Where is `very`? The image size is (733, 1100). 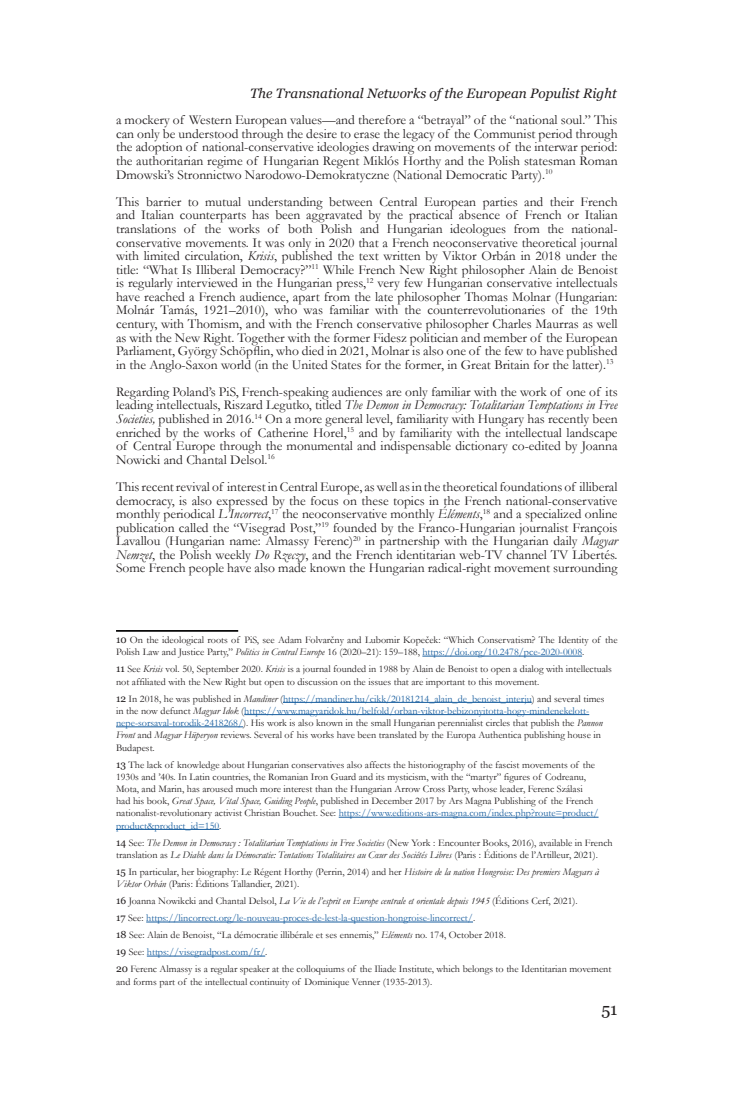
very is located at coordinates (387, 287).
